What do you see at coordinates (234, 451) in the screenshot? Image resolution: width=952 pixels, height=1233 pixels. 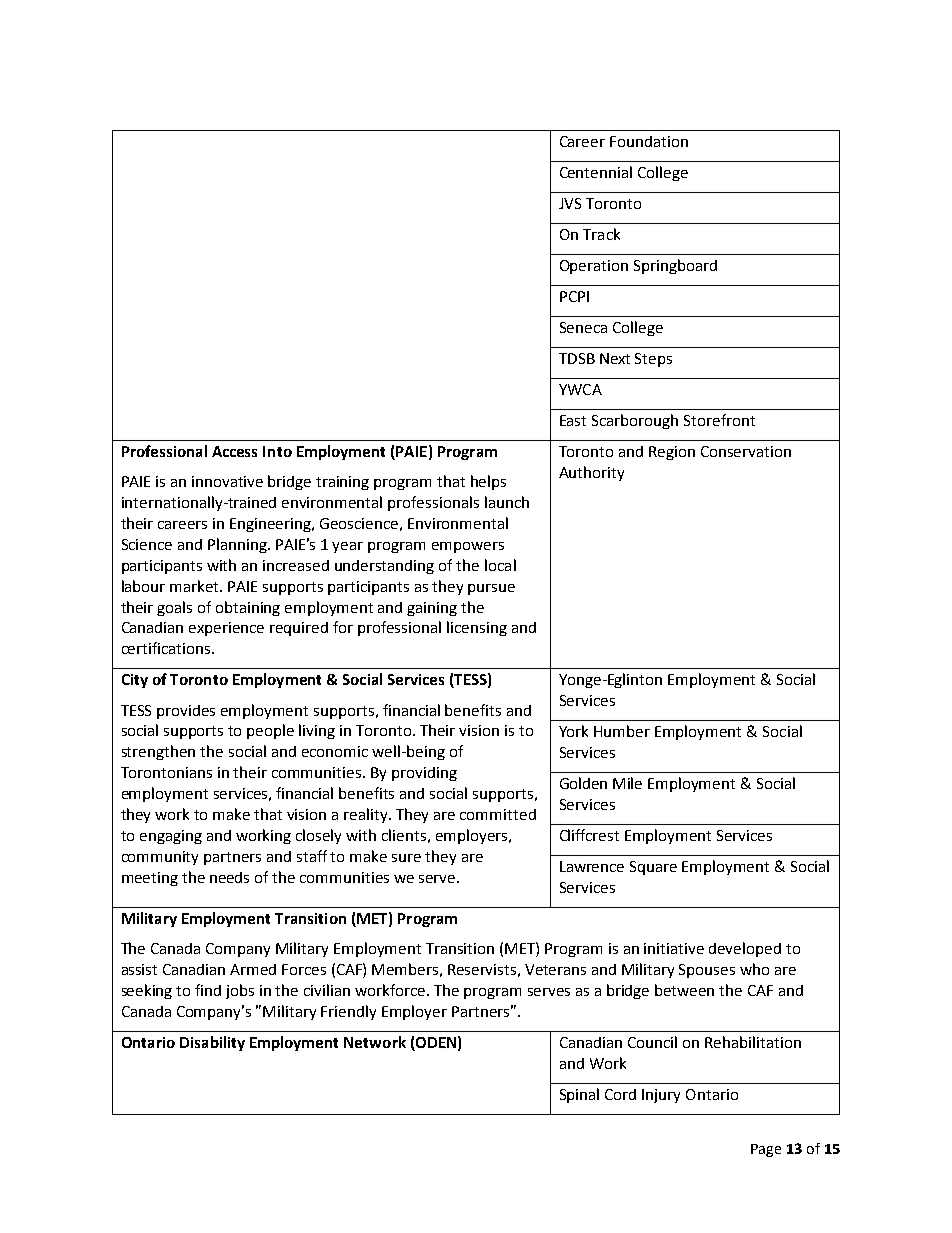 I see `Access` at bounding box center [234, 451].
